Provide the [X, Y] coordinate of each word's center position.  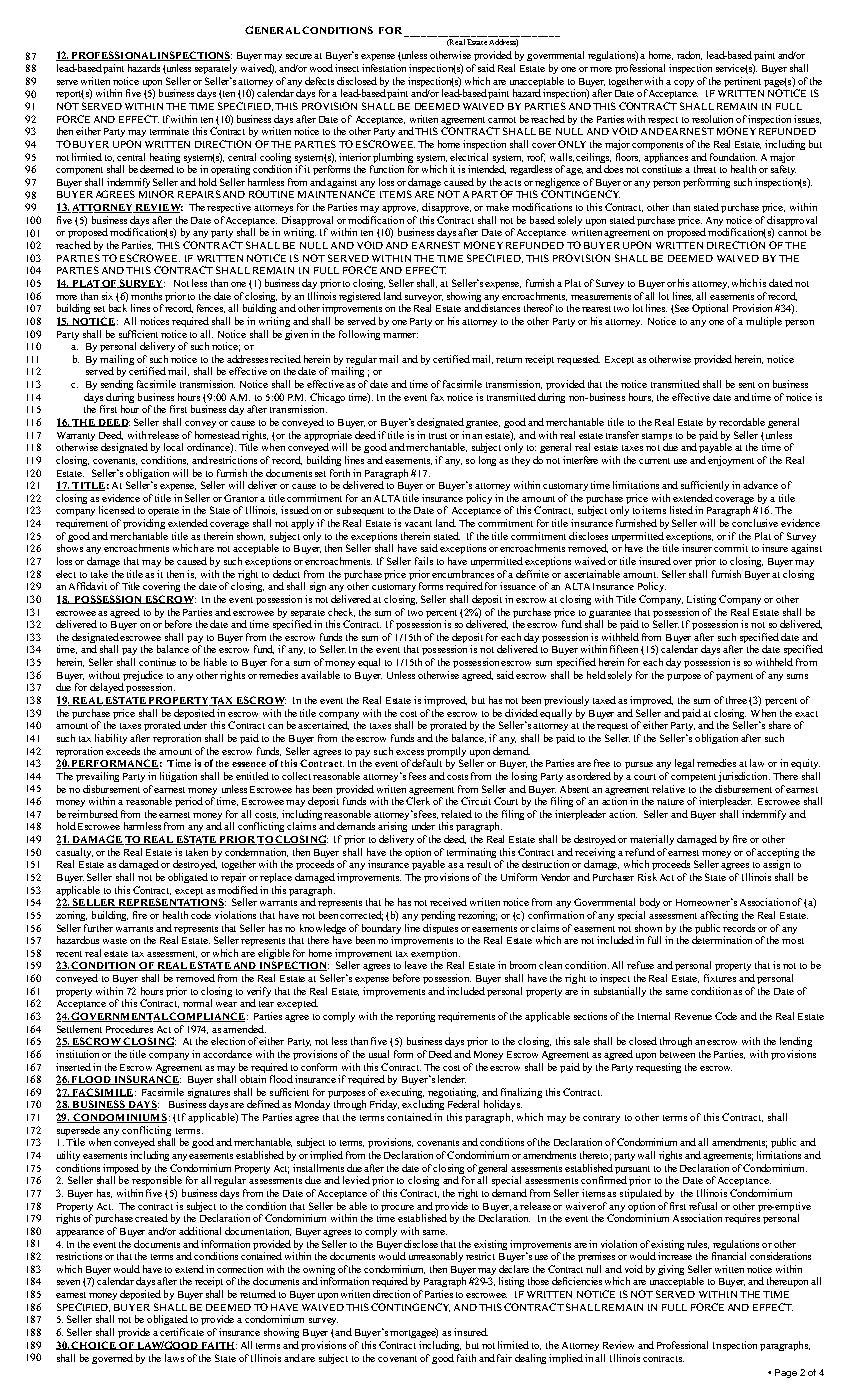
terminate [169, 131]
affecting [719, 916]
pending [438, 916]
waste [115, 941]
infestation [384, 68]
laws [174, 1358]
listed [681, 510]
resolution [712, 119]
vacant [418, 524]
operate [163, 512]
